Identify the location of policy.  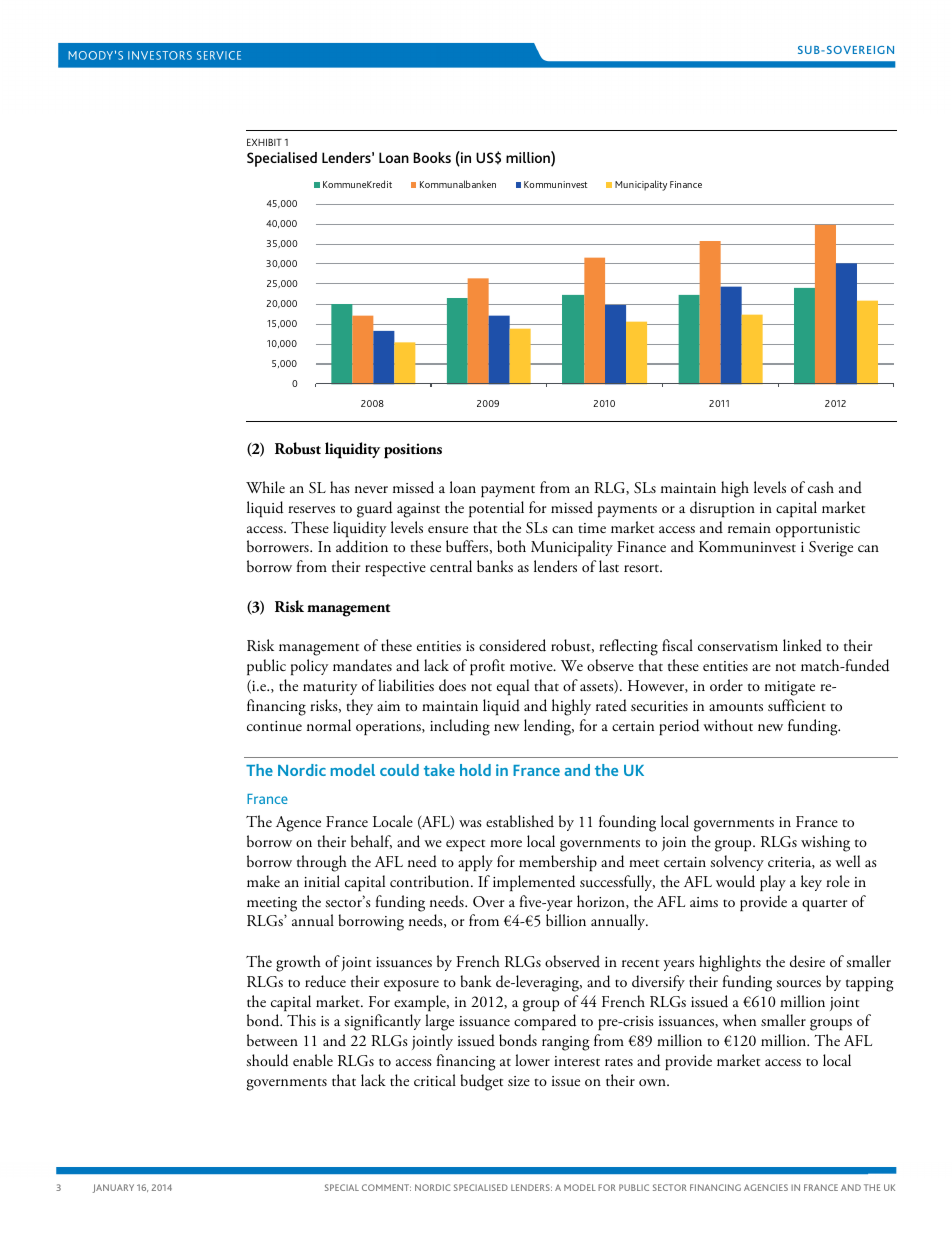
(309, 667).
